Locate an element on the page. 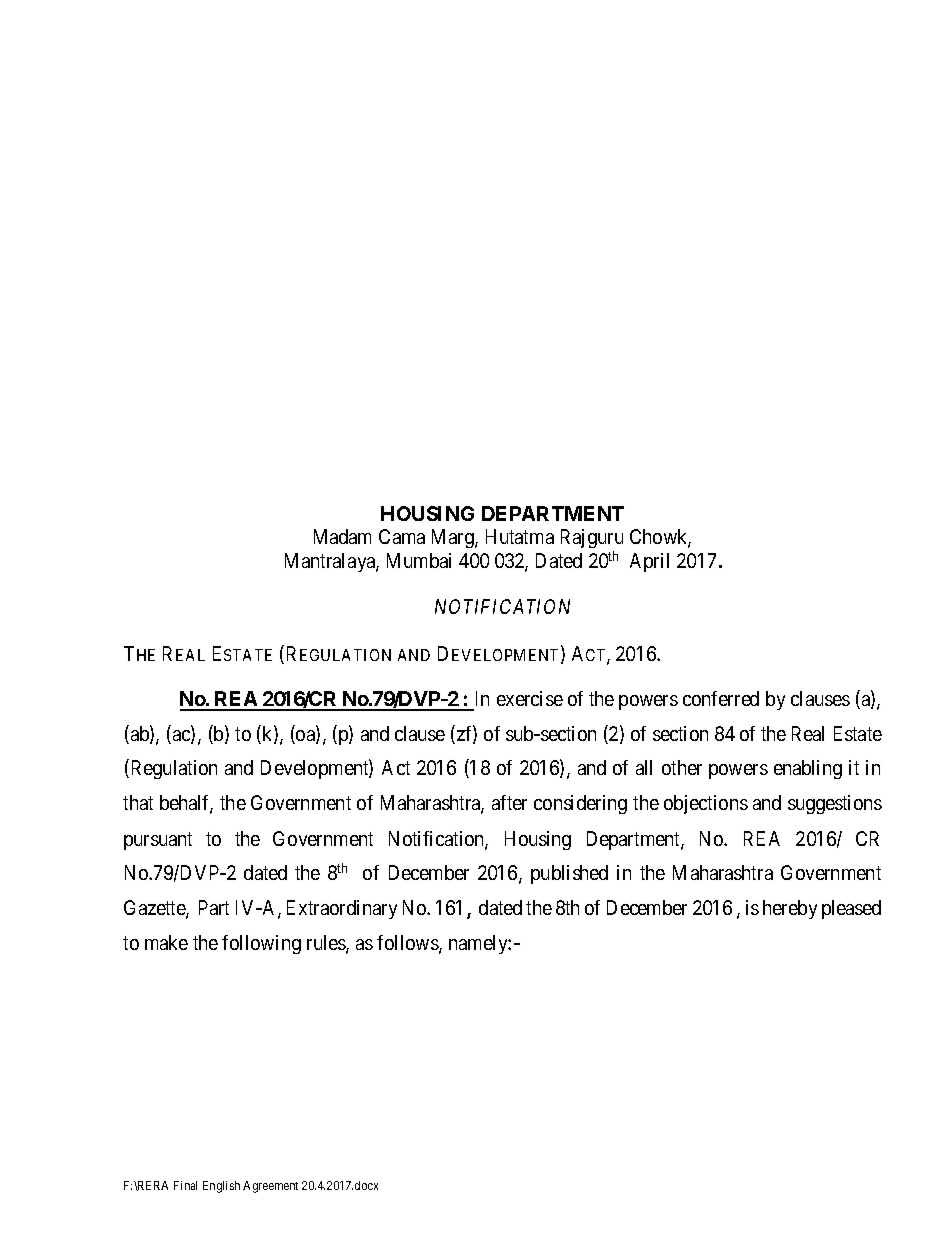  after is located at coordinates (509, 802).
